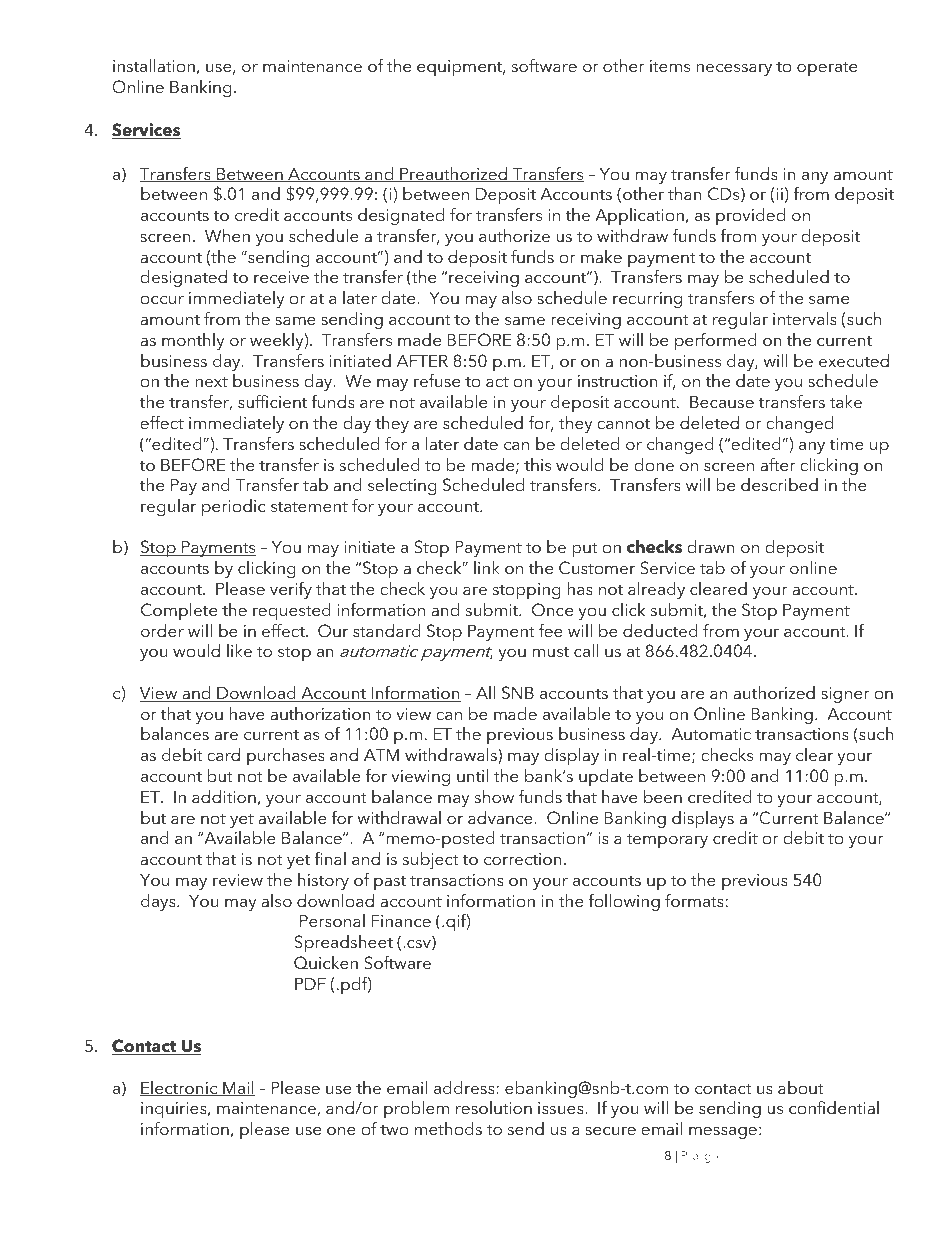  What do you see at coordinates (487, 567) in the page?
I see `link` at bounding box center [487, 567].
